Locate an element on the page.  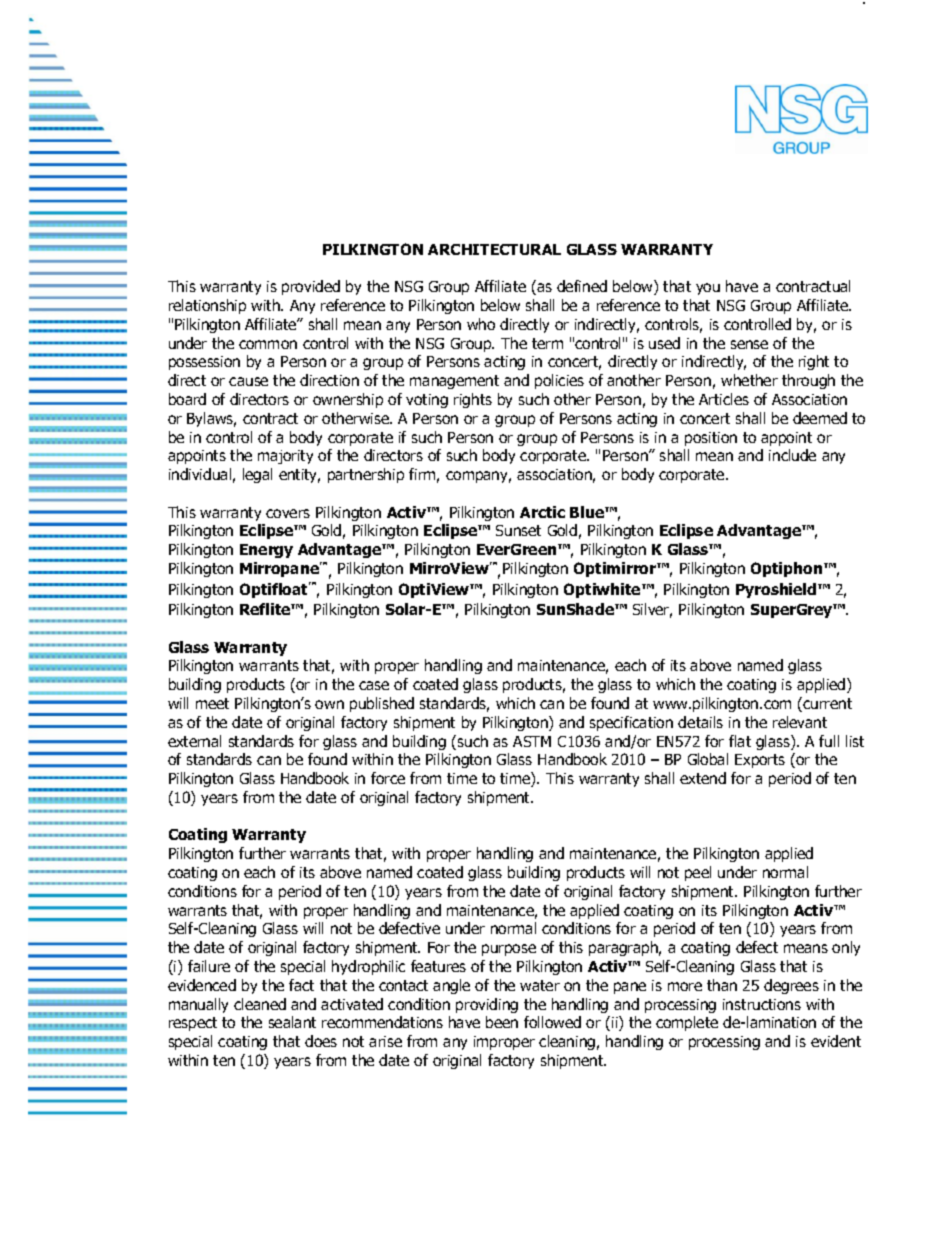
include is located at coordinates (792, 455).
